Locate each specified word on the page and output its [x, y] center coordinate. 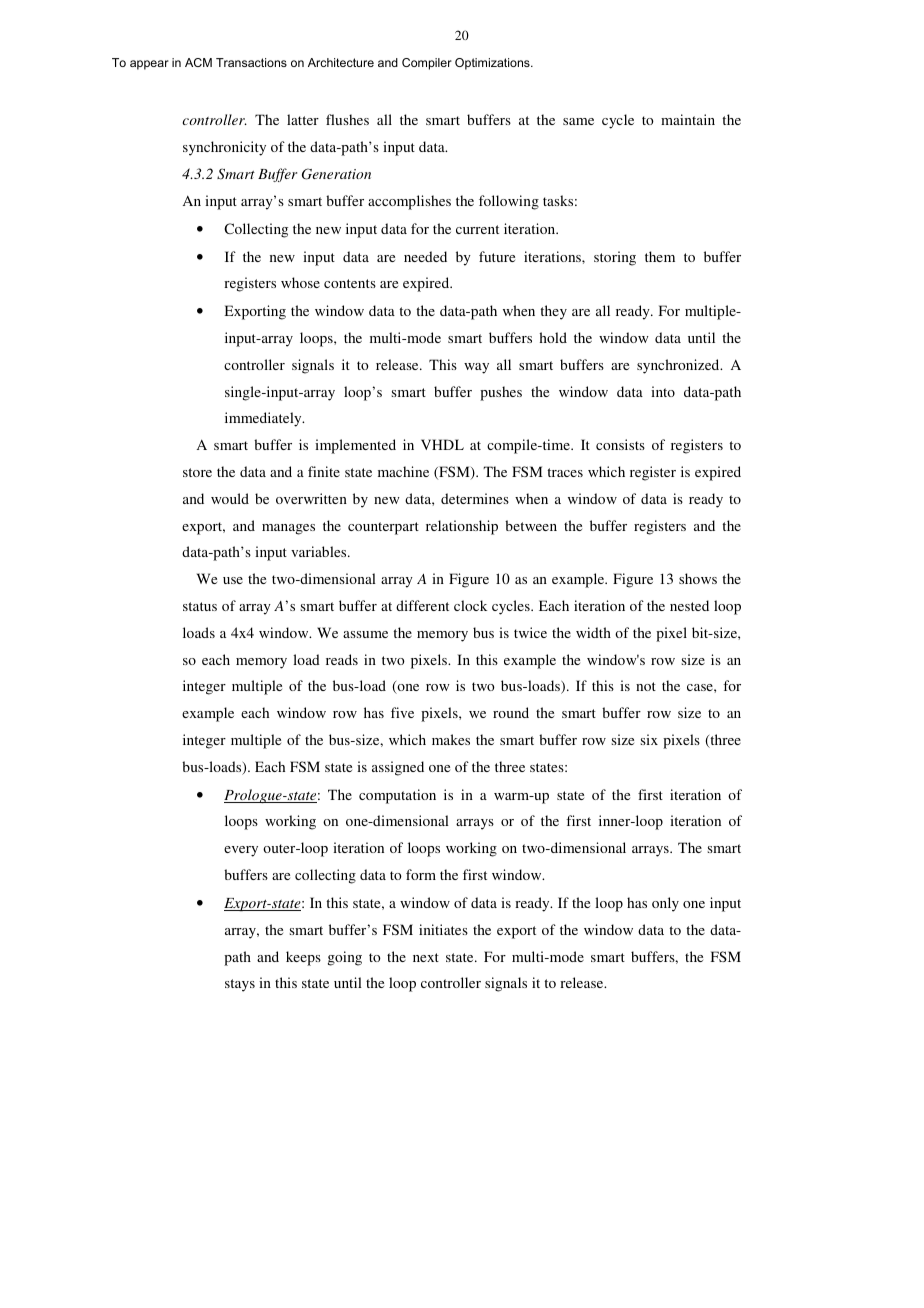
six [649, 739]
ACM [198, 62]
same [578, 121]
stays [240, 985]
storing [615, 258]
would [230, 498]
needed [425, 256]
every [241, 851]
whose [300, 282]
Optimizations [493, 64]
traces [565, 472]
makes [451, 739]
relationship [462, 527]
